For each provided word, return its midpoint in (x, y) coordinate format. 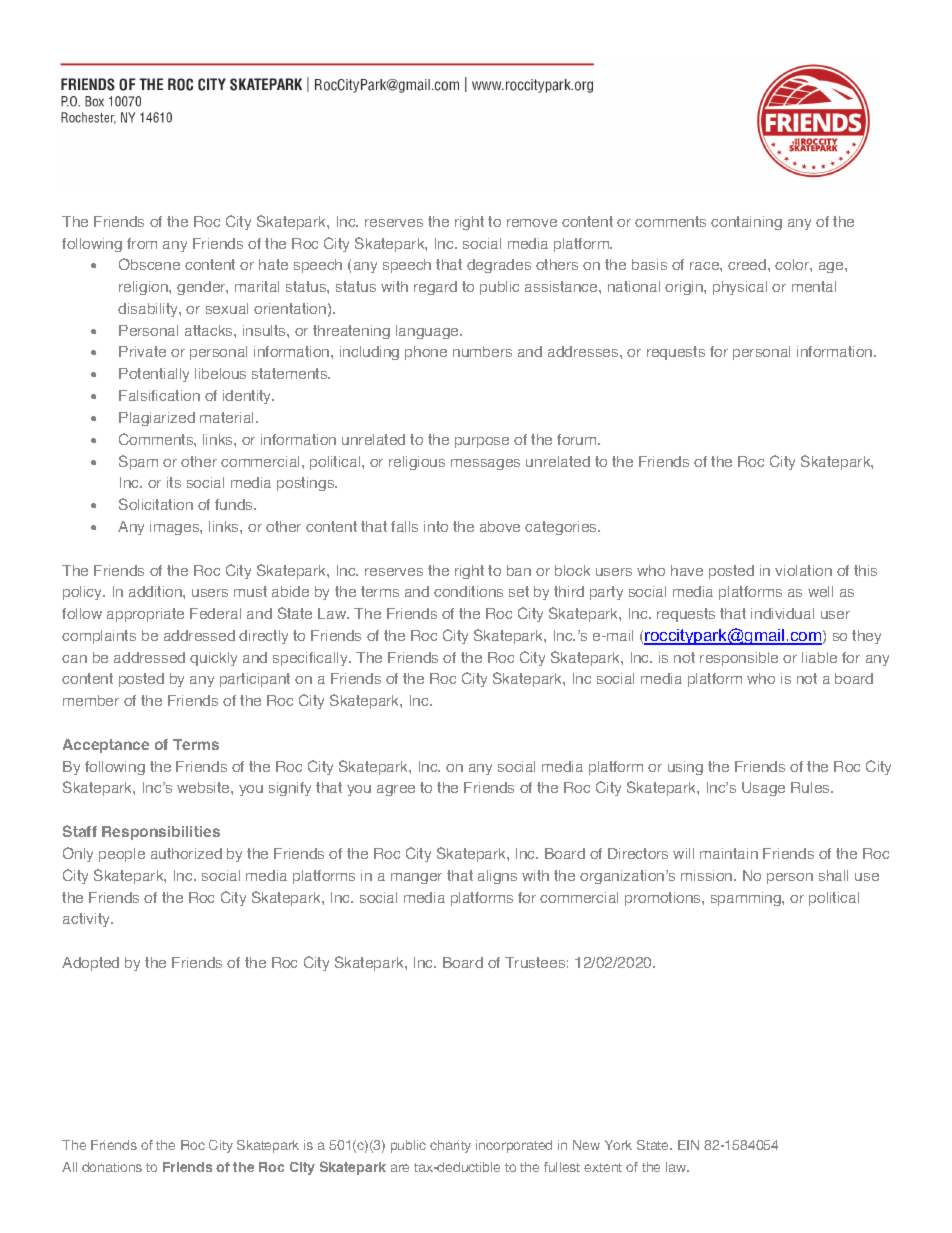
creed (748, 264)
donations (112, 1167)
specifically (311, 659)
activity (88, 920)
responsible (739, 659)
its (174, 482)
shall (833, 875)
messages (485, 464)
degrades (499, 266)
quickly (213, 659)
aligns (497, 877)
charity (450, 1146)
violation (803, 570)
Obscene (149, 264)
